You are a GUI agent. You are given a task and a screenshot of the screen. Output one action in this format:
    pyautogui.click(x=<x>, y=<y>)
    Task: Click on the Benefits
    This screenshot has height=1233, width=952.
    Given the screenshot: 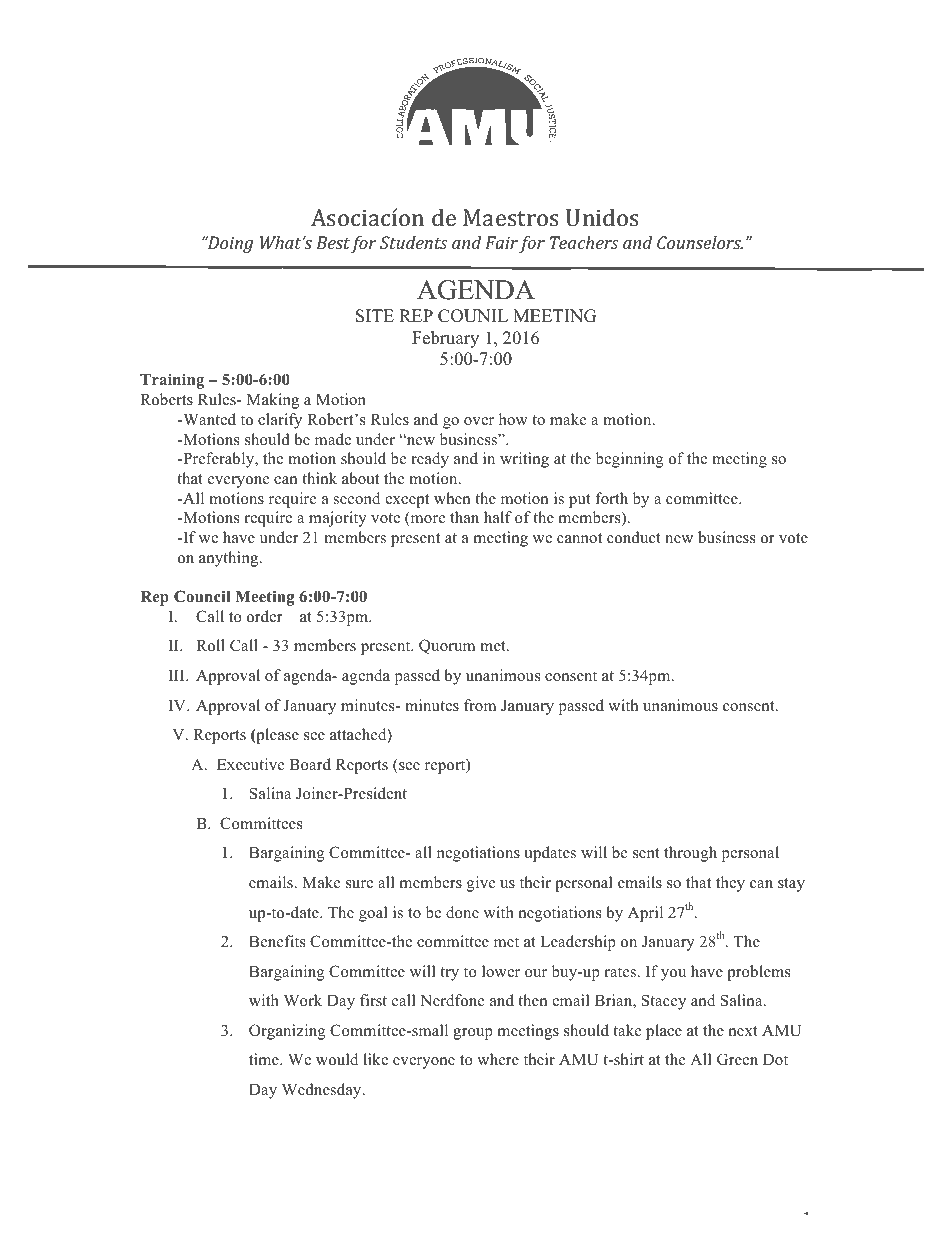 What is the action you would take?
    pyautogui.click(x=277, y=941)
